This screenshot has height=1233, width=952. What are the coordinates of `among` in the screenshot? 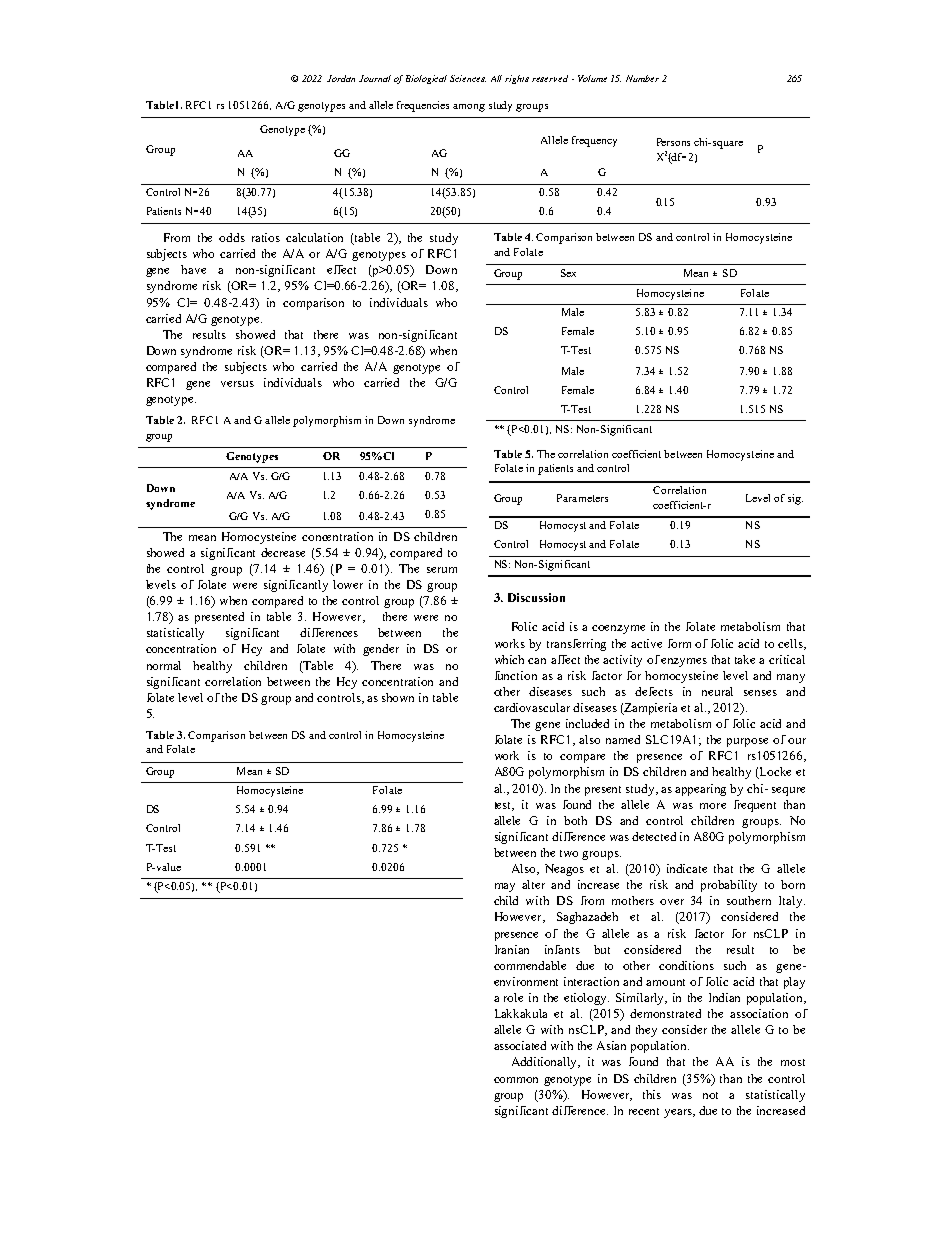 It's located at (469, 108).
